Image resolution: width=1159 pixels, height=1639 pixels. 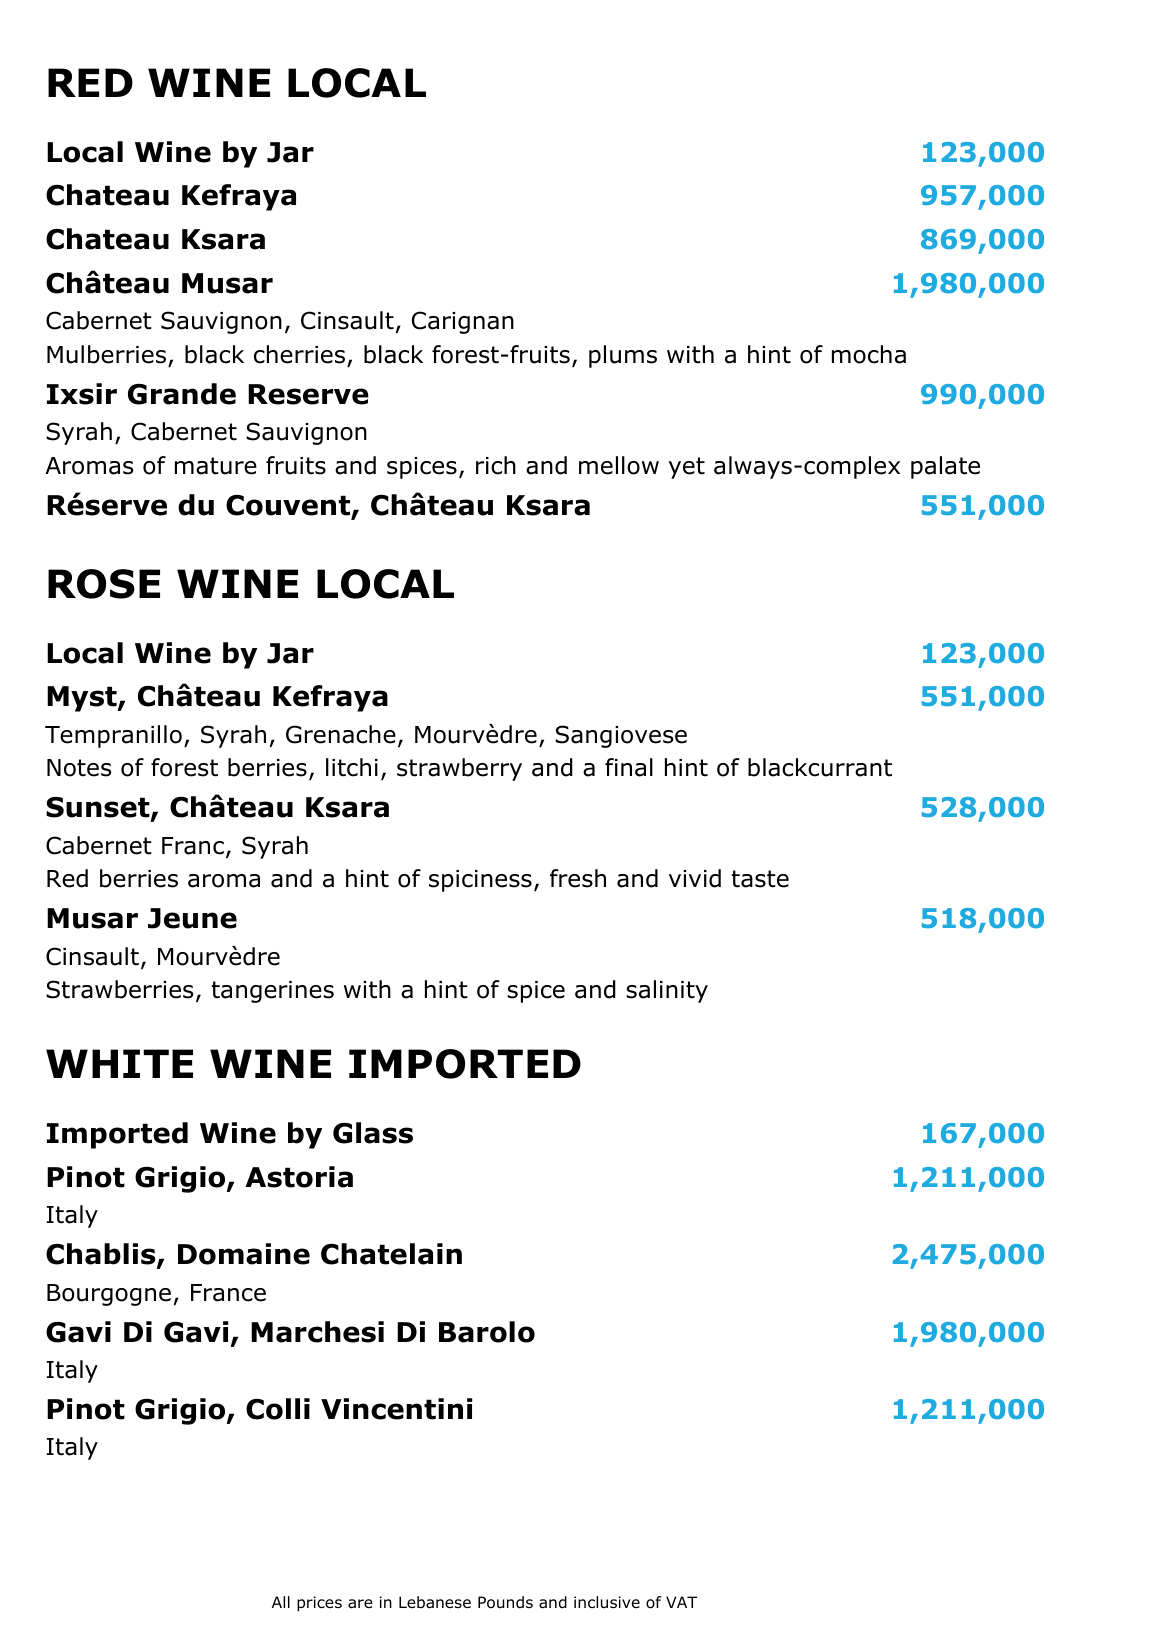 I want to click on All, so click(x=281, y=1602).
